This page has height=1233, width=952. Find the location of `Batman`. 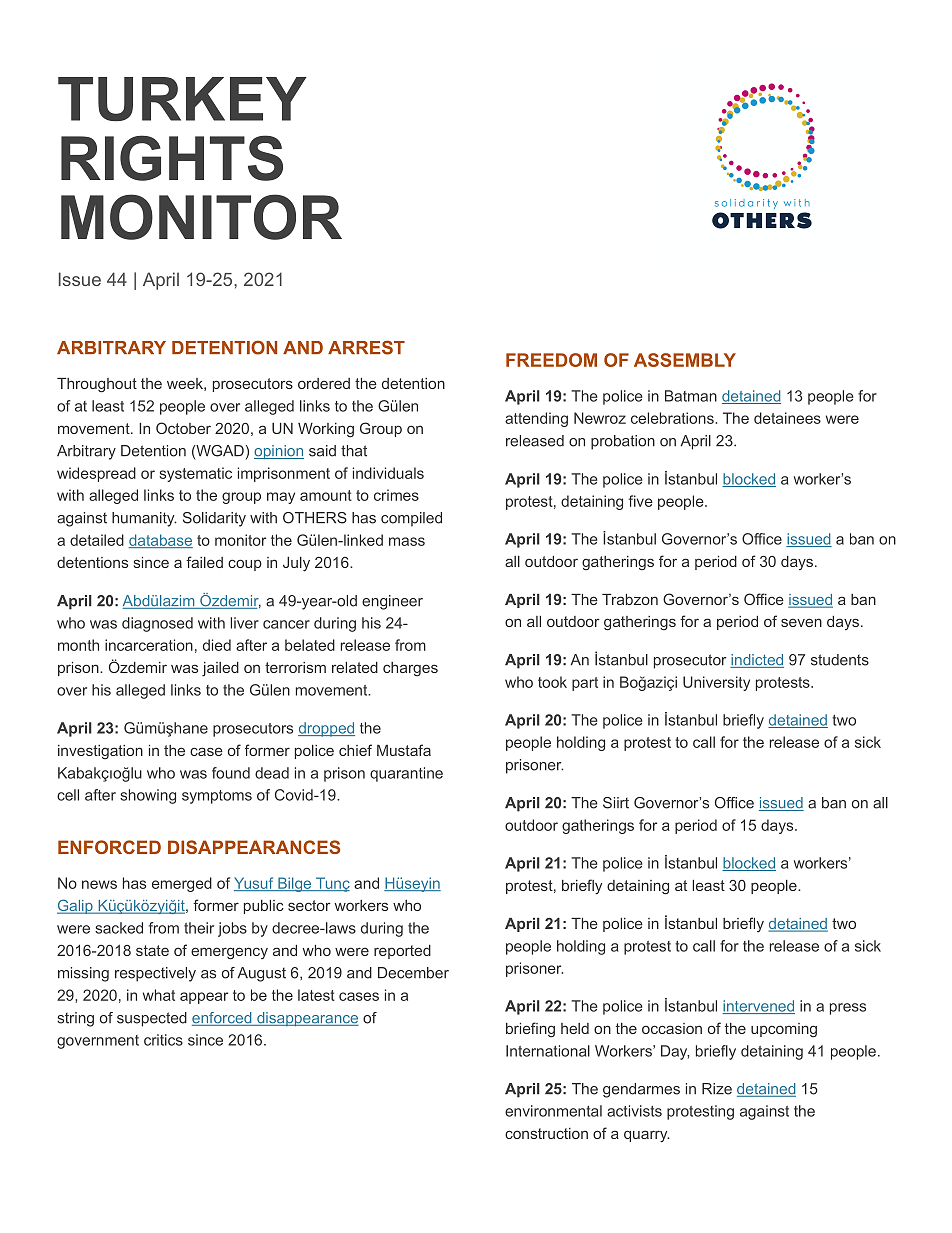

Batman is located at coordinates (691, 396).
